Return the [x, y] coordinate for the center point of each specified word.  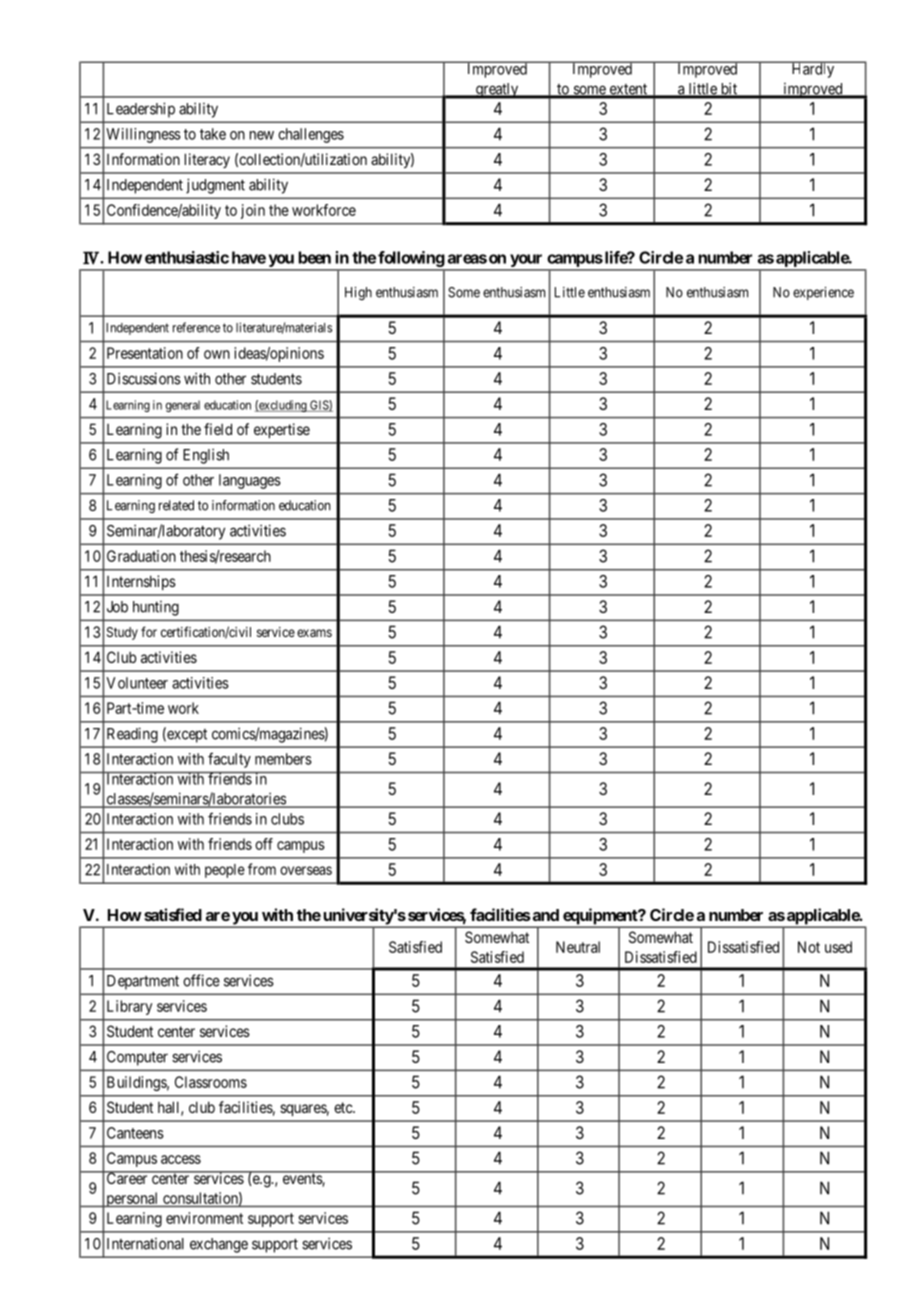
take [213, 134]
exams [314, 633]
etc [344, 1107]
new [262, 135]
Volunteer [137, 683]
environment [204, 1218]
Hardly [813, 69]
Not [809, 947]
